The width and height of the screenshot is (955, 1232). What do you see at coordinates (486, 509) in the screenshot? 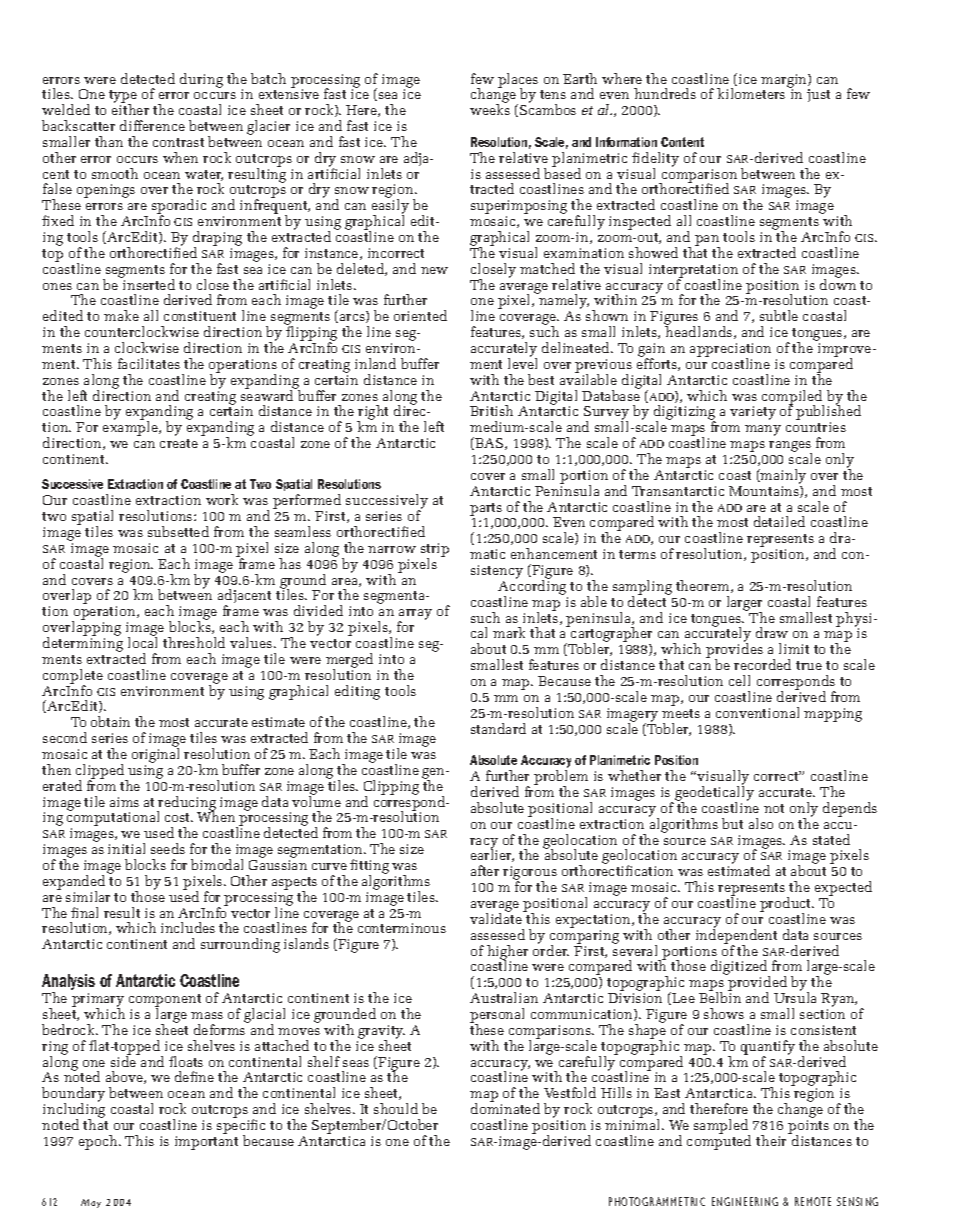
I see `parts` at bounding box center [486, 509].
